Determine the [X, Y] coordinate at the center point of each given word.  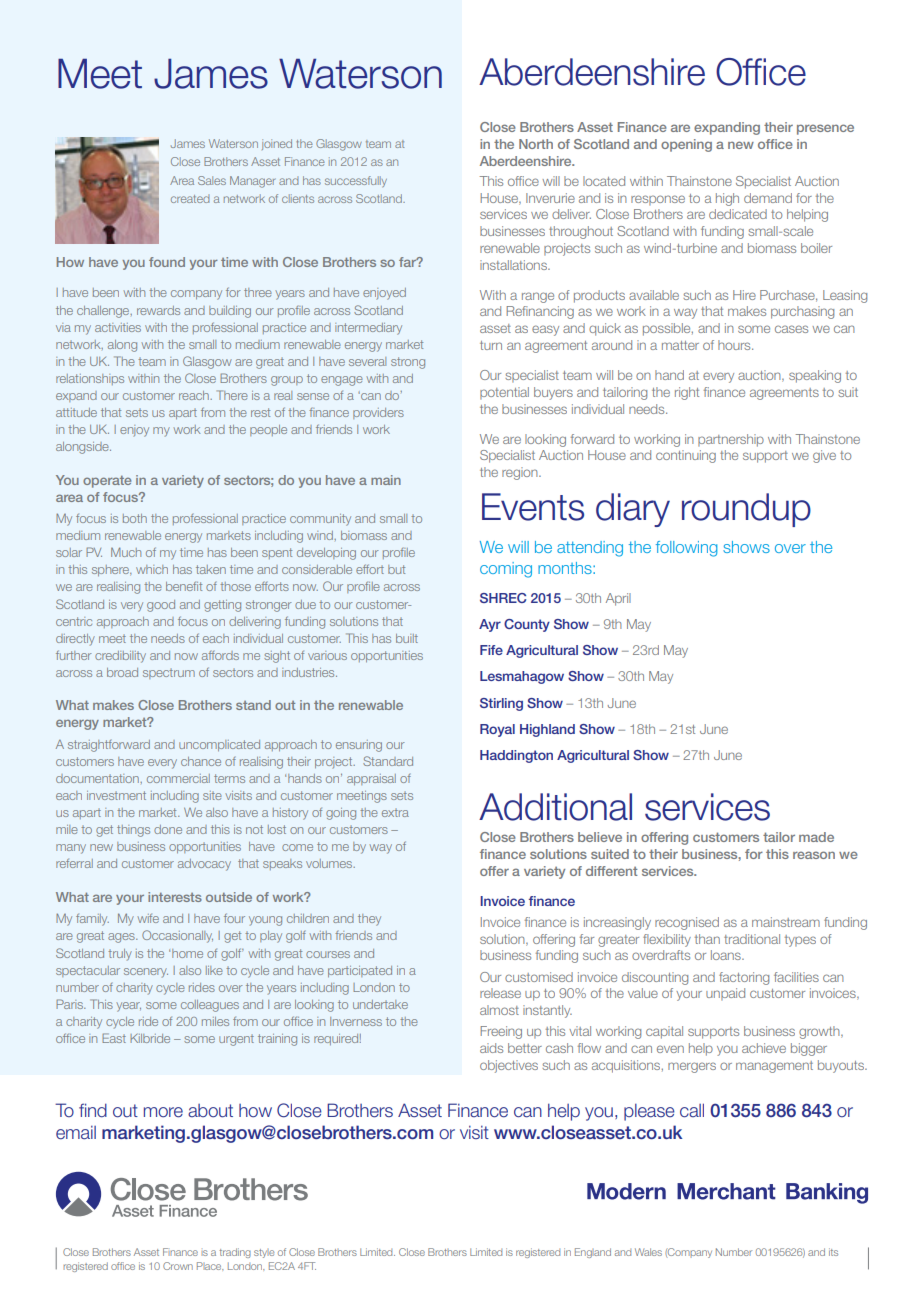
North [536, 144]
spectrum [169, 674]
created [190, 199]
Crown [178, 1266]
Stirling [501, 704]
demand [768, 198]
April [618, 599]
